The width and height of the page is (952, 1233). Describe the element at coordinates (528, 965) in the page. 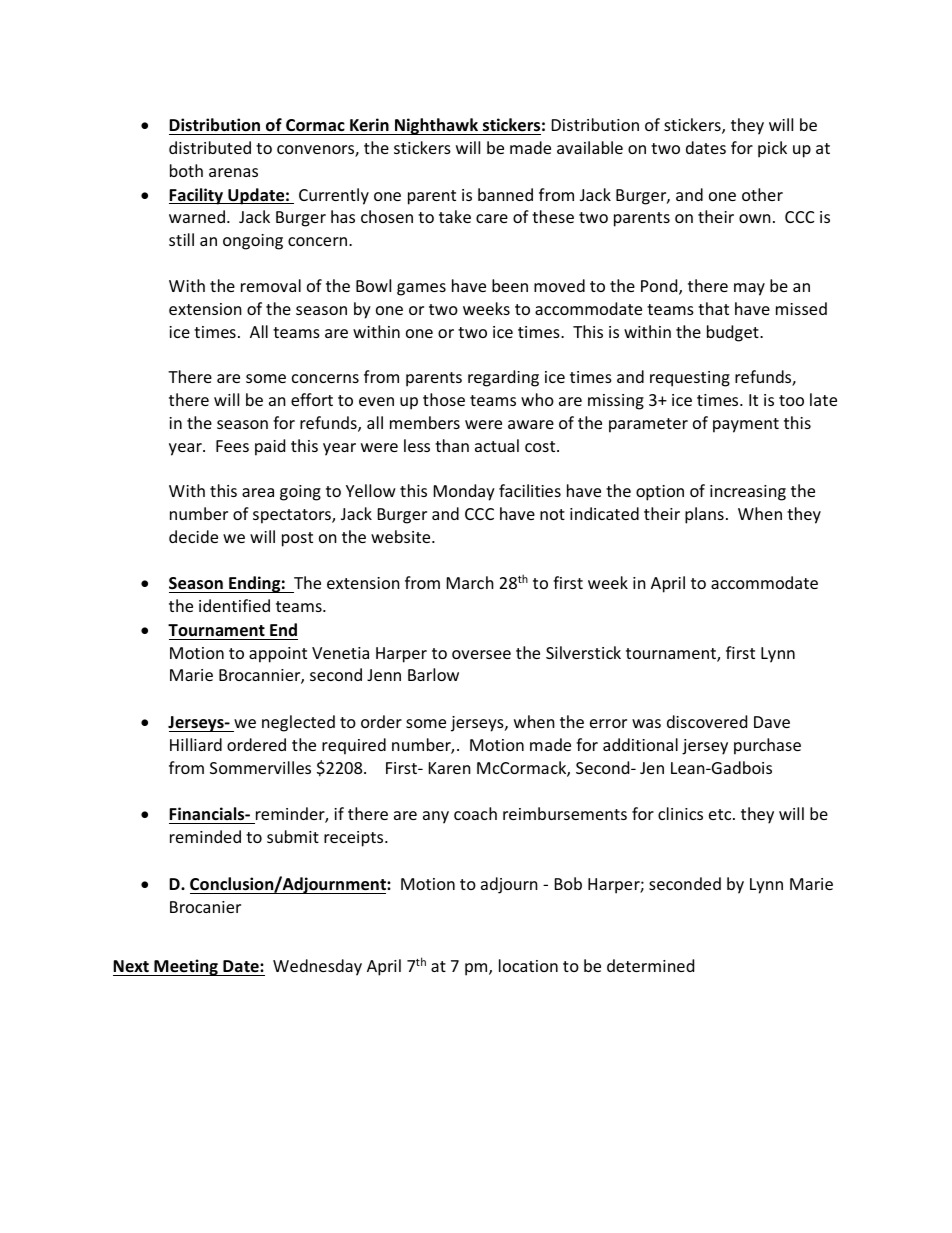

I see `location` at that location.
